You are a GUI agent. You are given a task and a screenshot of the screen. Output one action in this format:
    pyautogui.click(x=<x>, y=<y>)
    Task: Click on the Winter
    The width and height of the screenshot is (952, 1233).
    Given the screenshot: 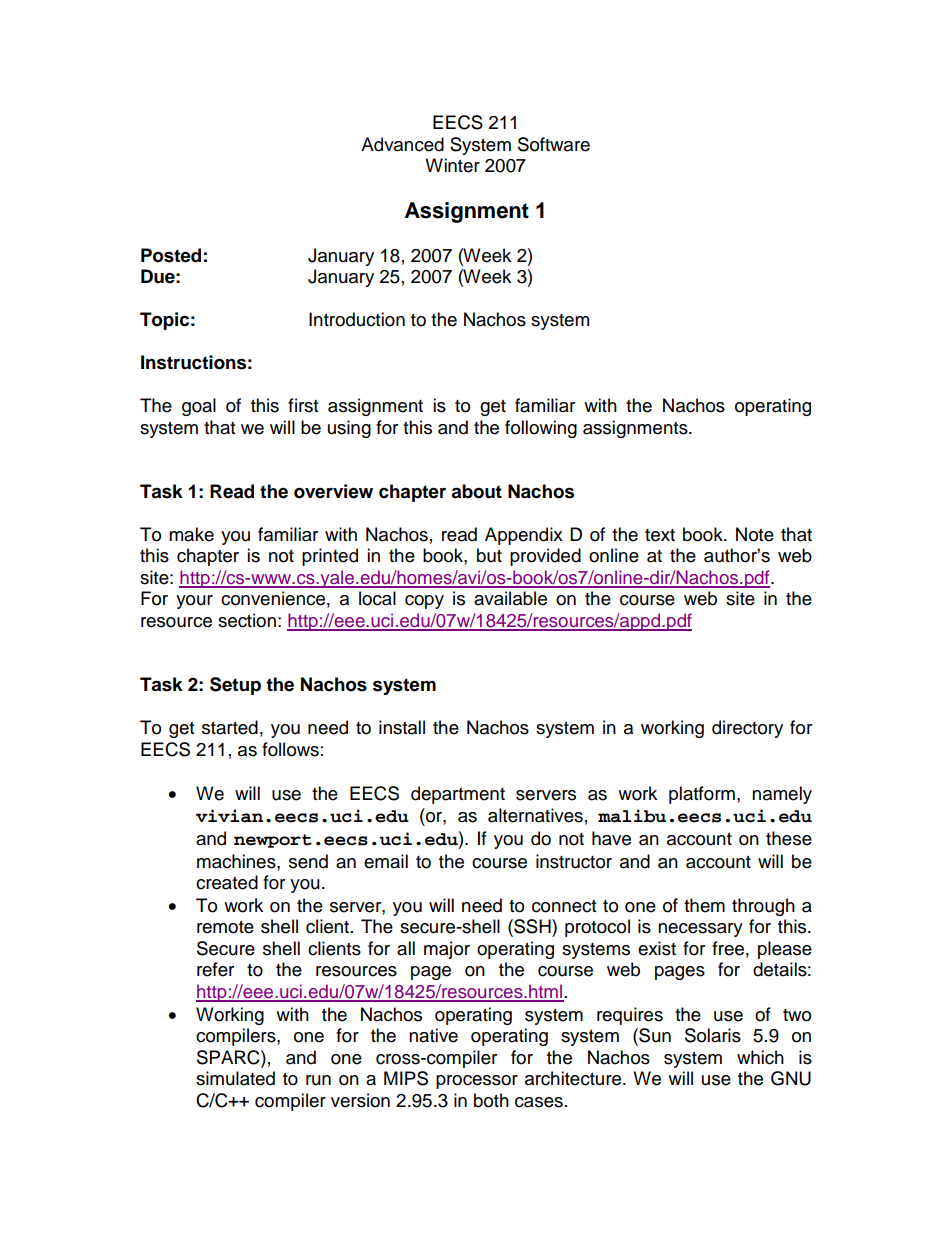 What is the action you would take?
    pyautogui.click(x=452, y=165)
